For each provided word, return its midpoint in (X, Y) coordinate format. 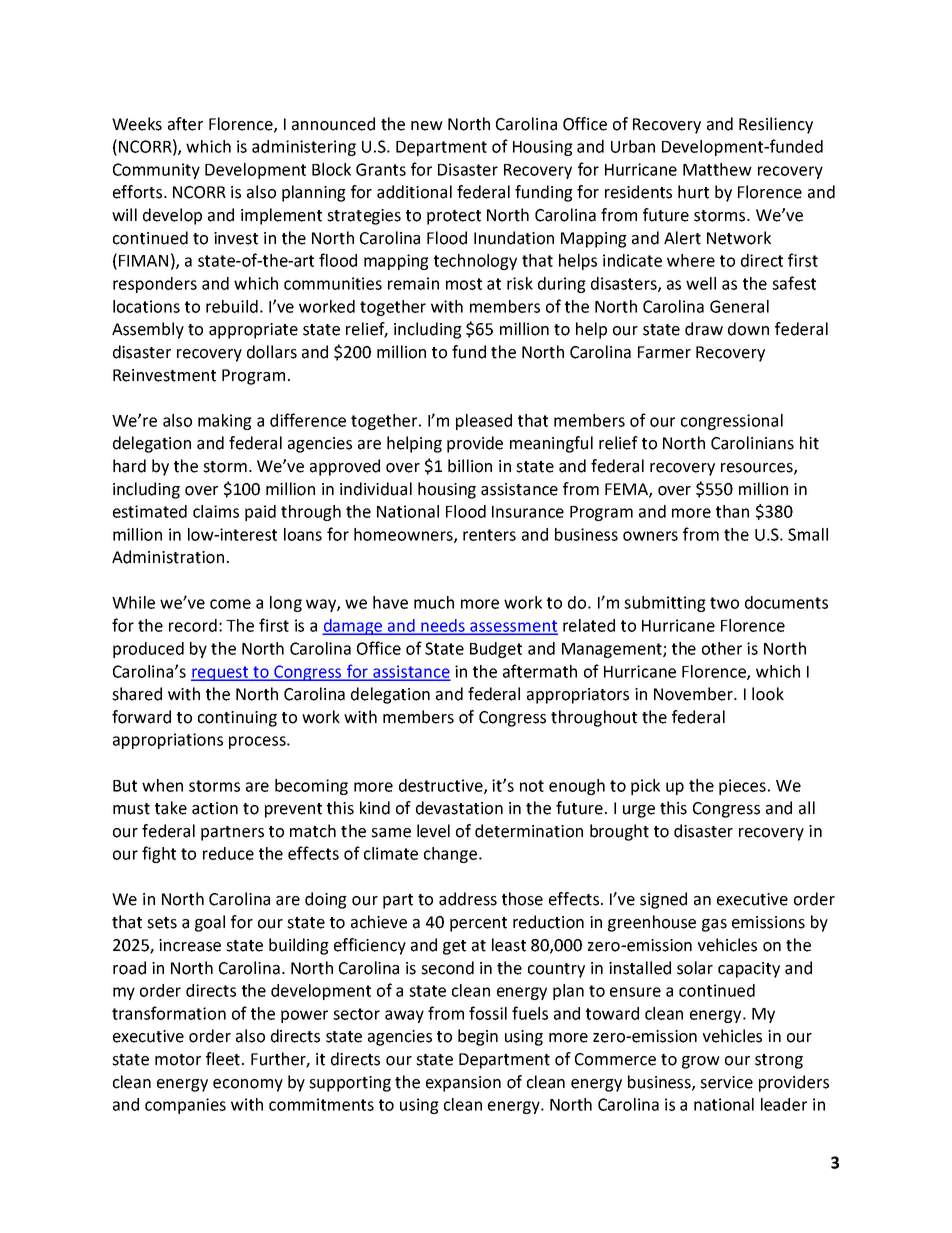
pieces (742, 787)
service (726, 1082)
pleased (484, 422)
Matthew (717, 169)
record (193, 625)
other (722, 648)
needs (443, 626)
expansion (463, 1084)
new (427, 126)
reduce (228, 853)
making (225, 422)
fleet (224, 1059)
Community (156, 171)
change (452, 855)
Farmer (664, 352)
